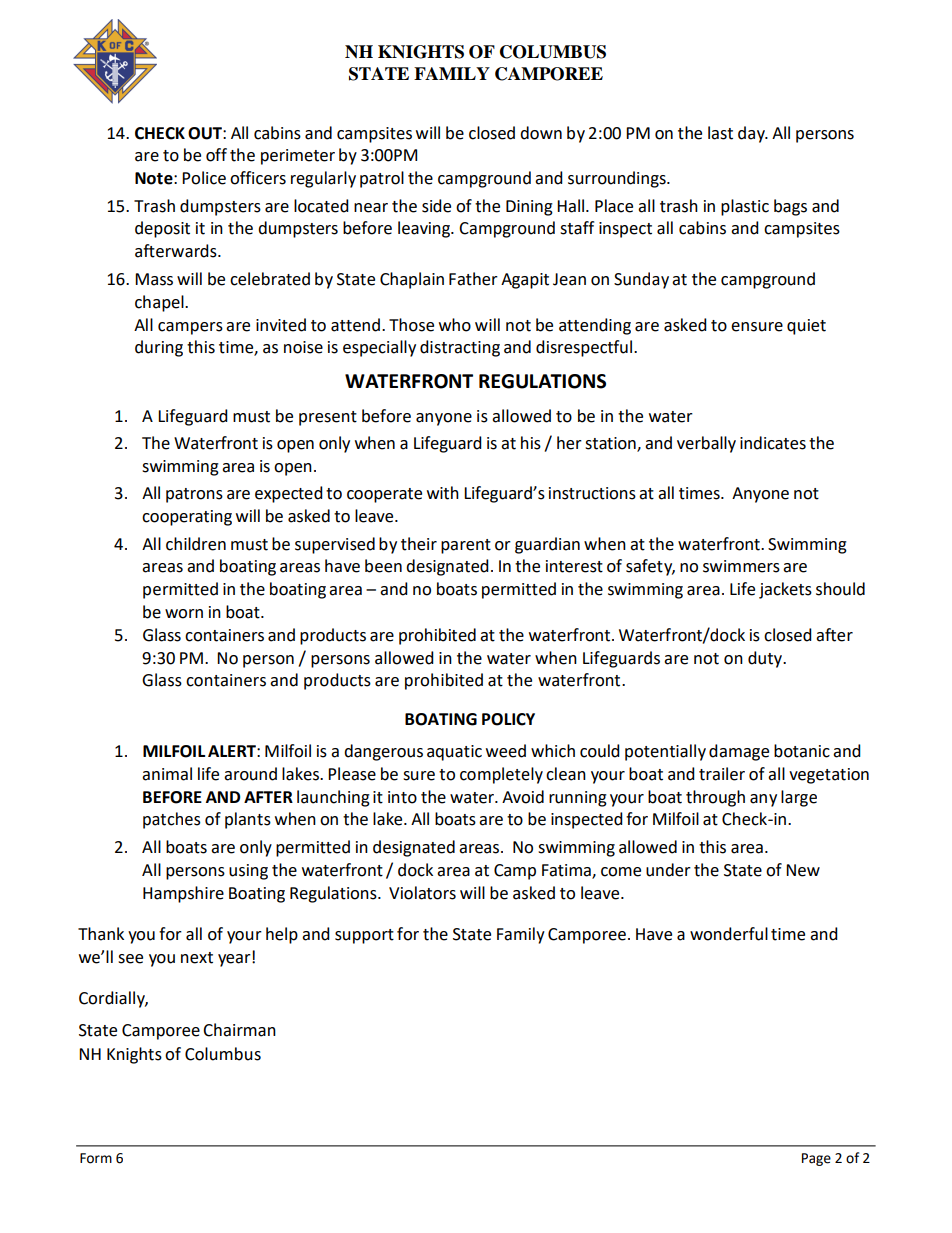 This document has width=952, height=1233. I want to click on next, so click(197, 958).
